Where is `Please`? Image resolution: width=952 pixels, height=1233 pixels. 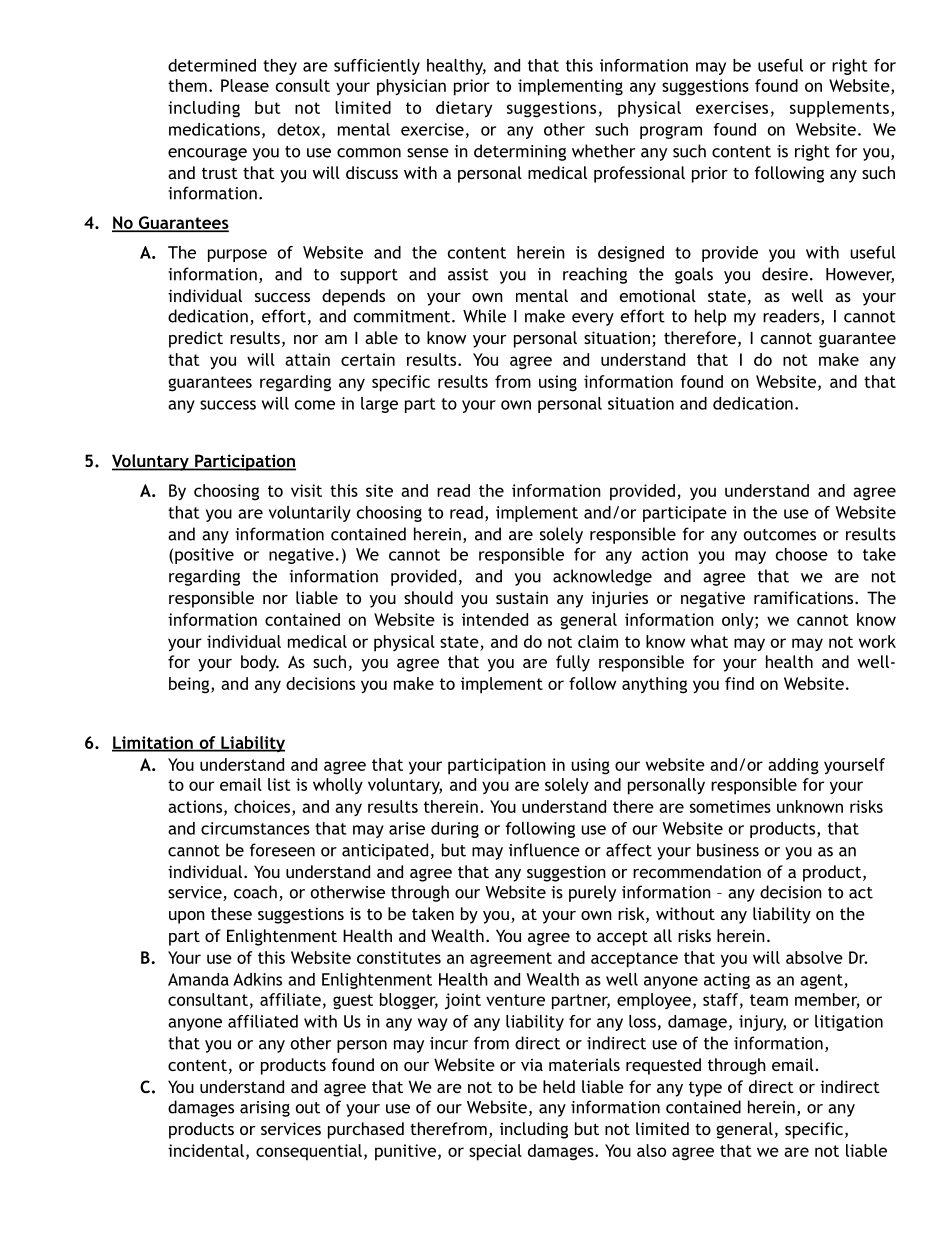 Please is located at coordinates (245, 85).
